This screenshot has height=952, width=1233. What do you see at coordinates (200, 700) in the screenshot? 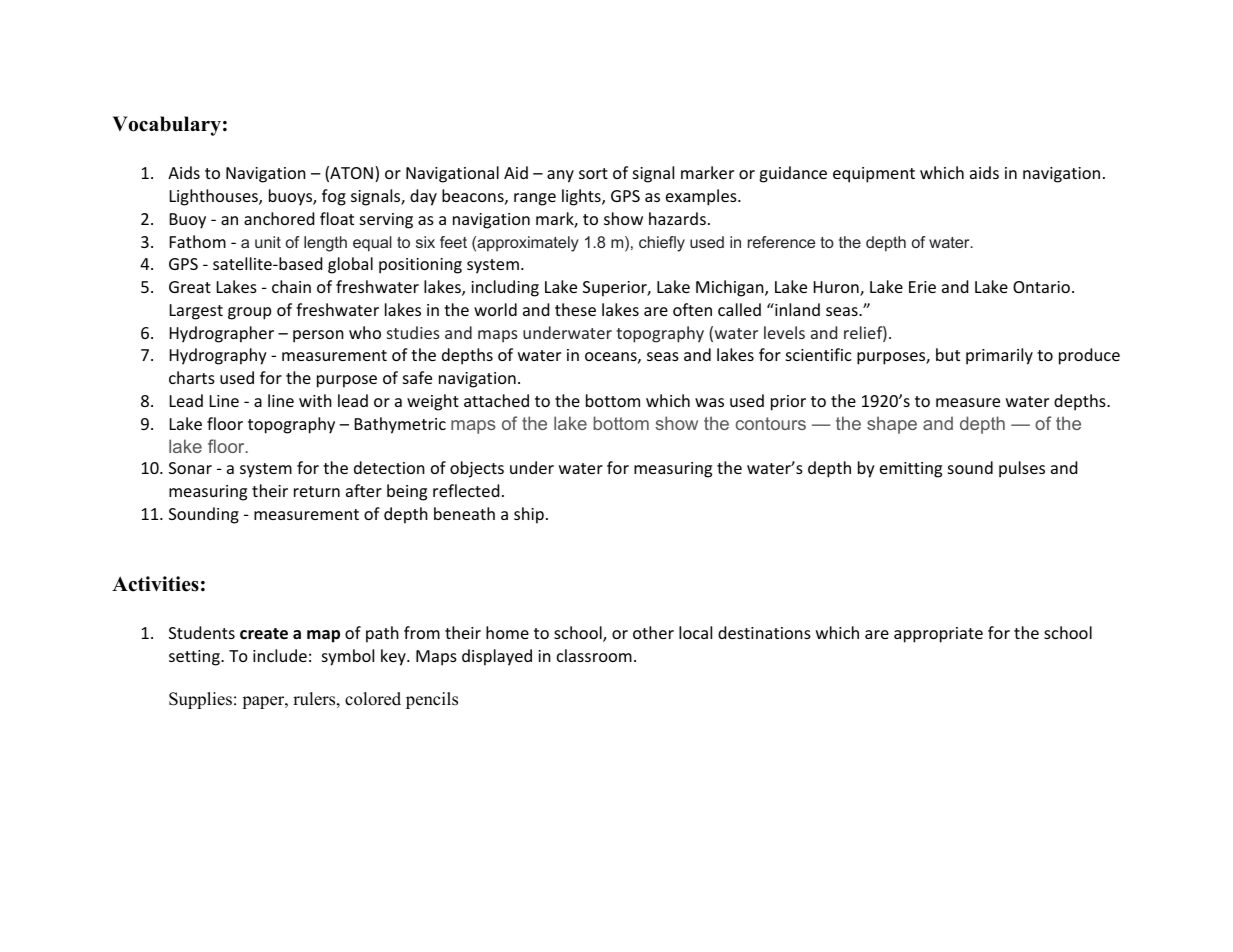
I see `Supplies` at bounding box center [200, 700].
